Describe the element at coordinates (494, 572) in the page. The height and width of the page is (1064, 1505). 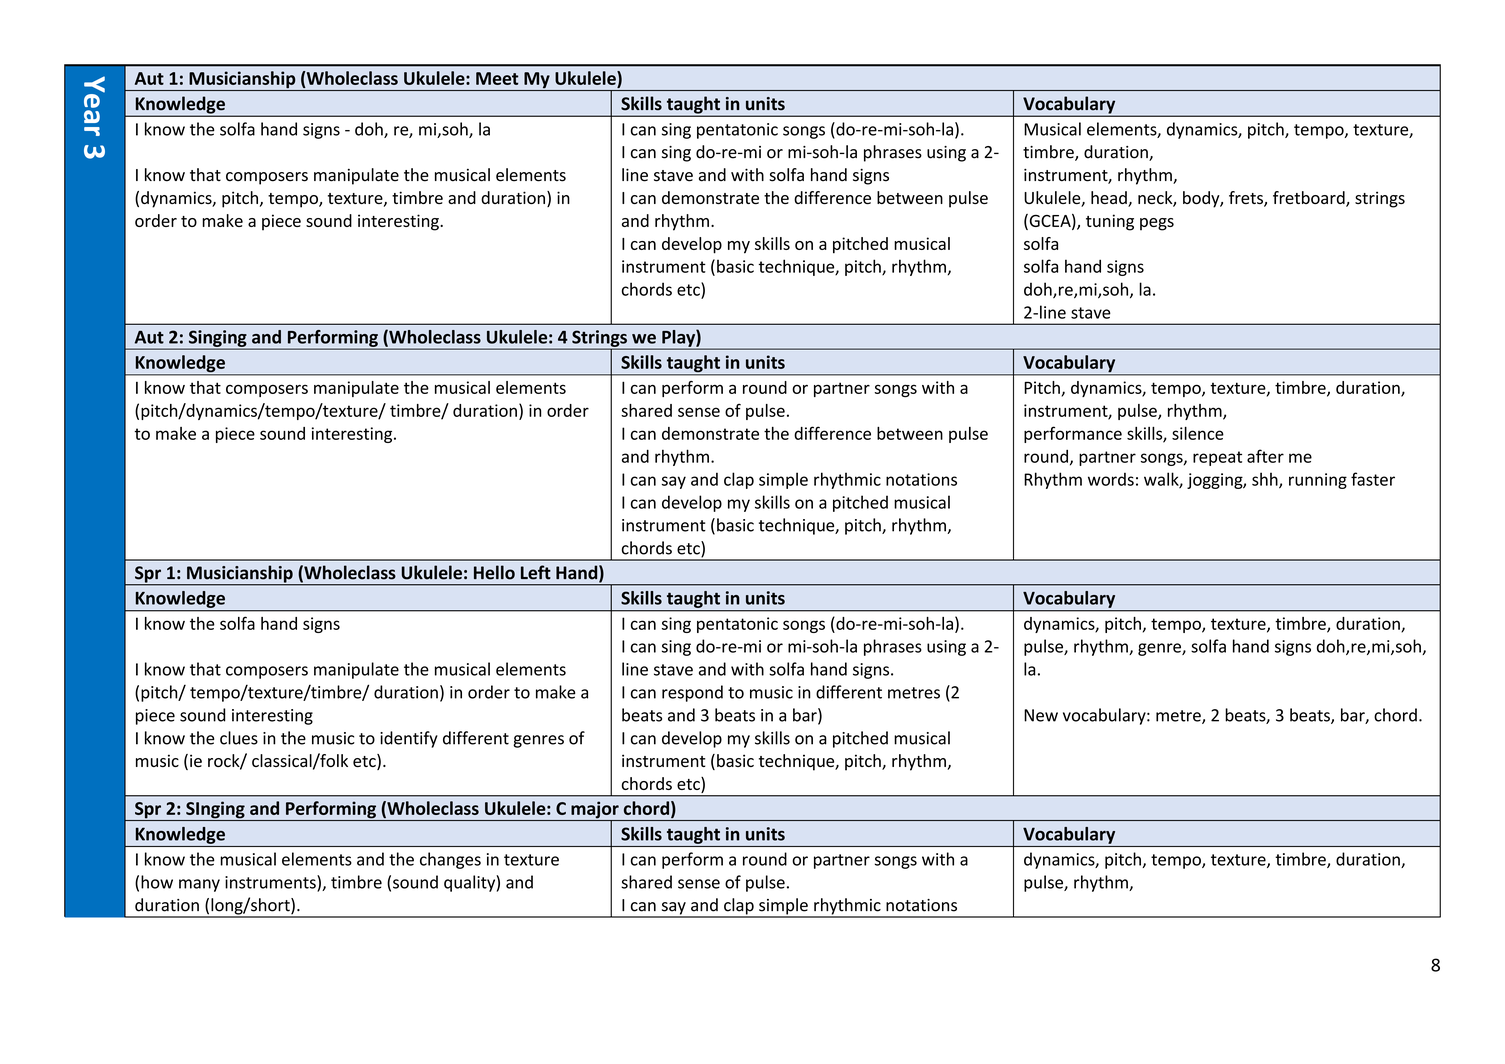
I see `Hello` at that location.
